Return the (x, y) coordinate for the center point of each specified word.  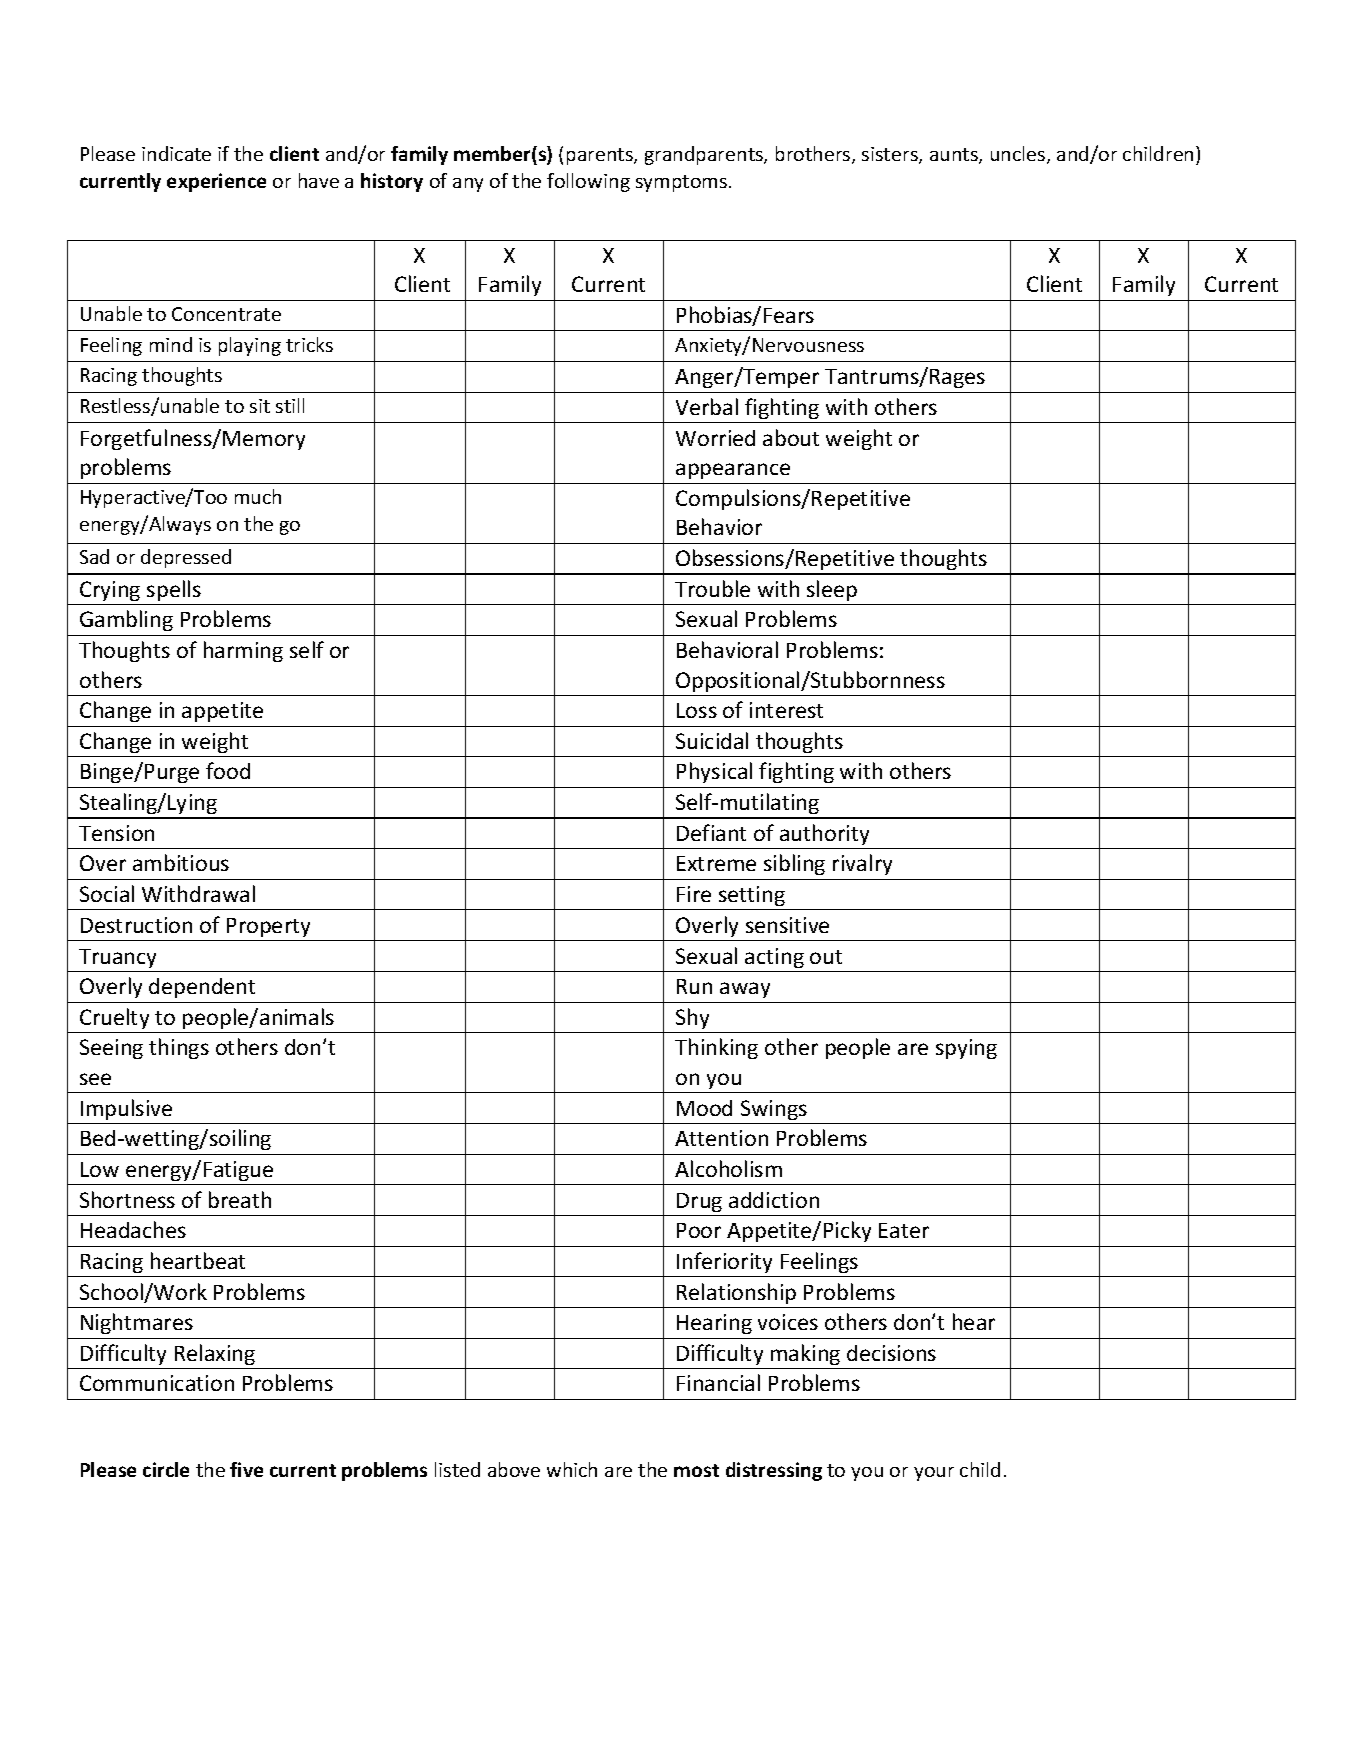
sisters (891, 155)
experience (216, 182)
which (572, 1469)
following (588, 182)
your (934, 1474)
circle (166, 1469)
